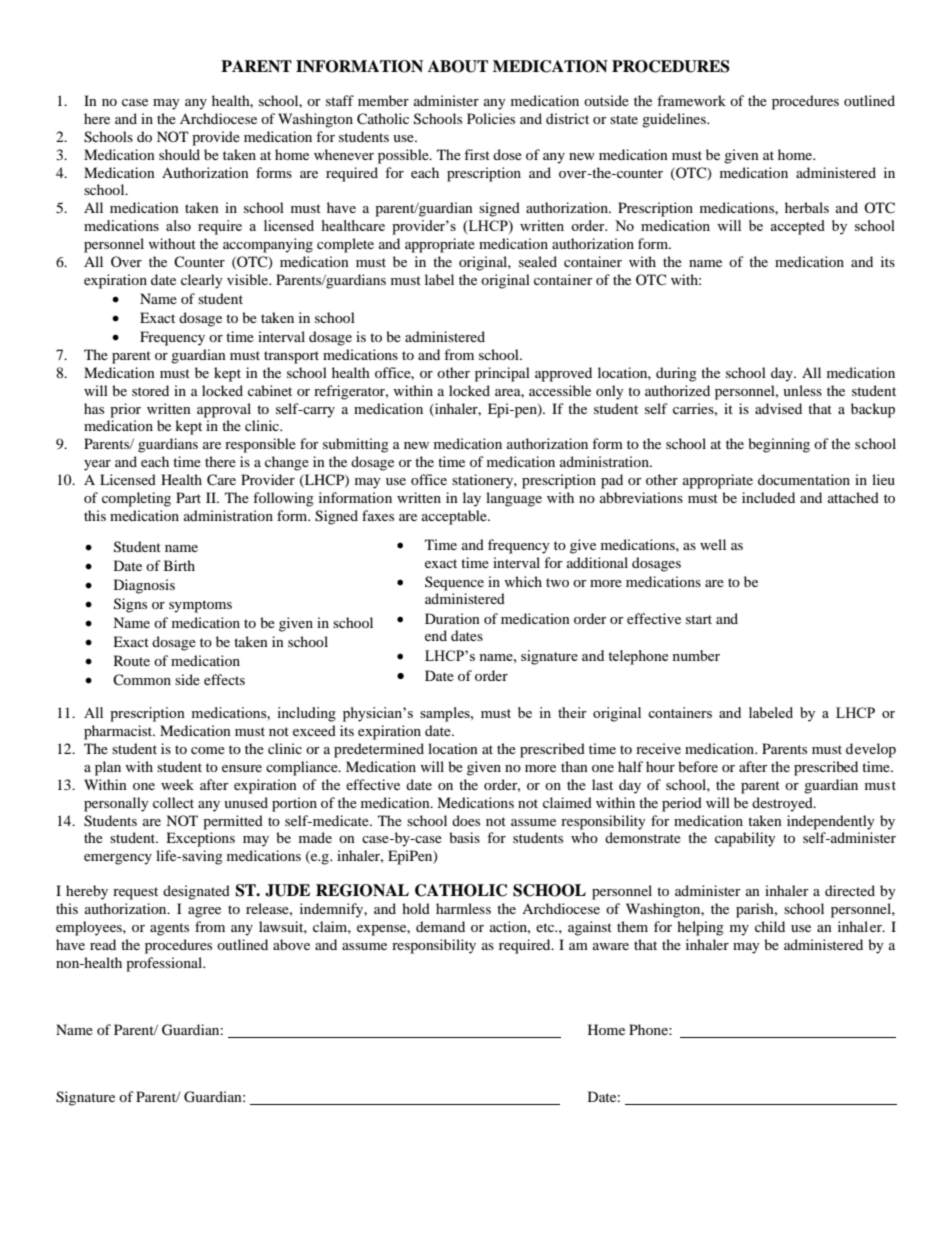  Describe the element at coordinates (440, 926) in the screenshot. I see `demand` at that location.
